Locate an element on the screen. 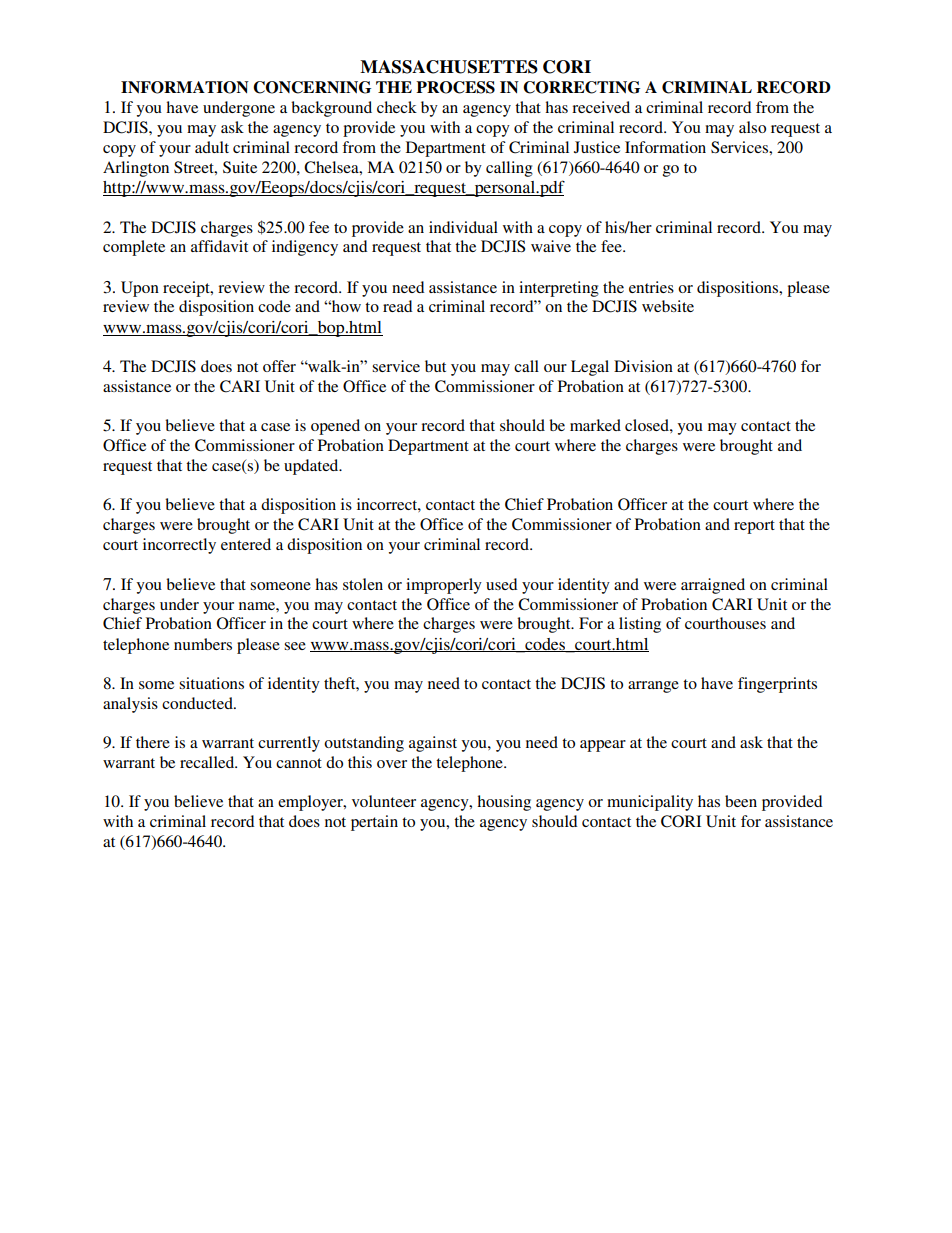 Image resolution: width=952 pixels, height=1233 pixels. updated is located at coordinates (312, 467).
